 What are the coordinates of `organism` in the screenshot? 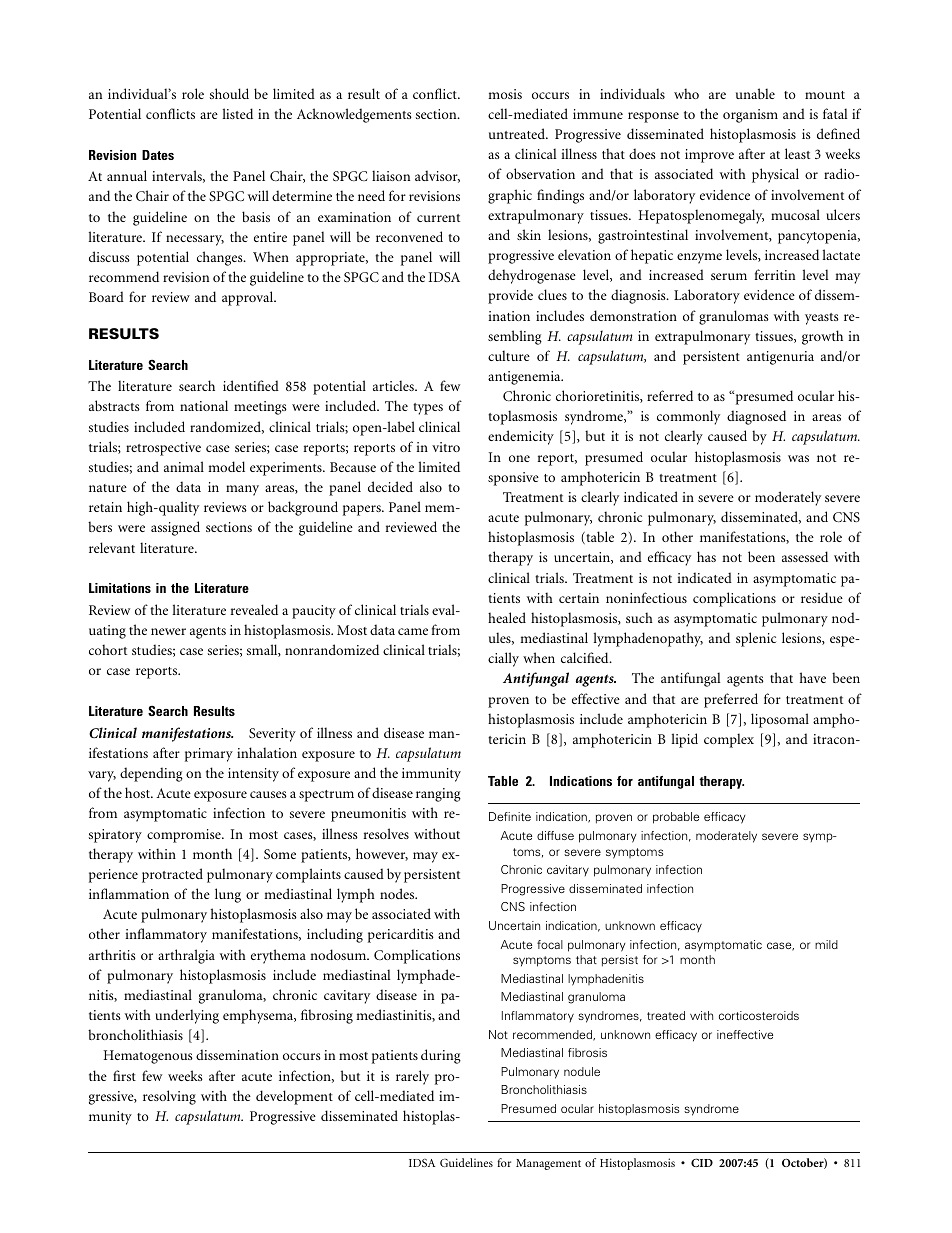 It's located at (750, 116).
